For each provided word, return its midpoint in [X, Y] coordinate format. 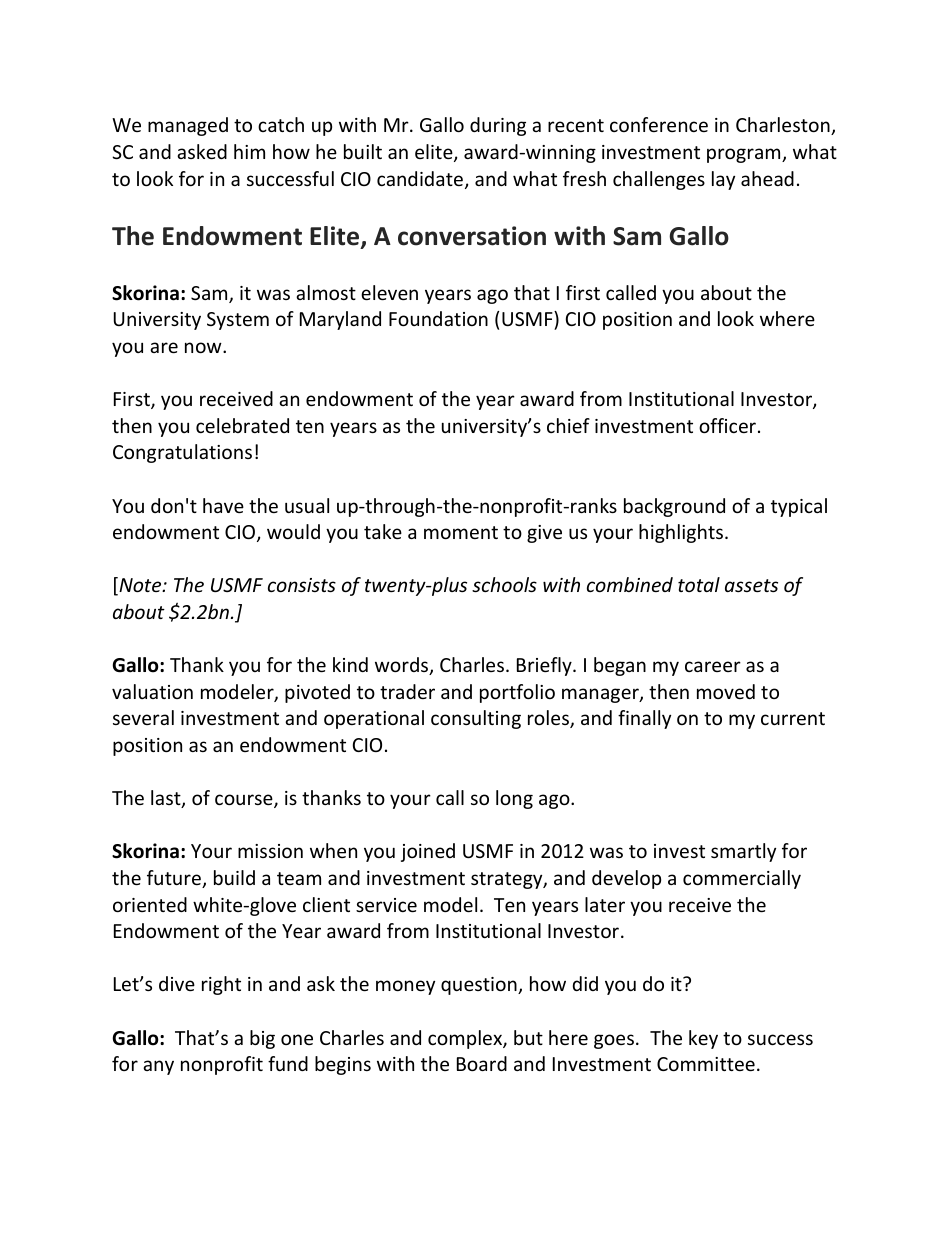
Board [482, 1063]
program [745, 155]
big [262, 1039]
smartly [743, 852]
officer [727, 425]
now [204, 347]
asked [202, 151]
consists [302, 585]
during [498, 126]
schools [504, 584]
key [703, 1039]
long [514, 799]
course [245, 801]
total [699, 584]
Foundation [438, 318]
